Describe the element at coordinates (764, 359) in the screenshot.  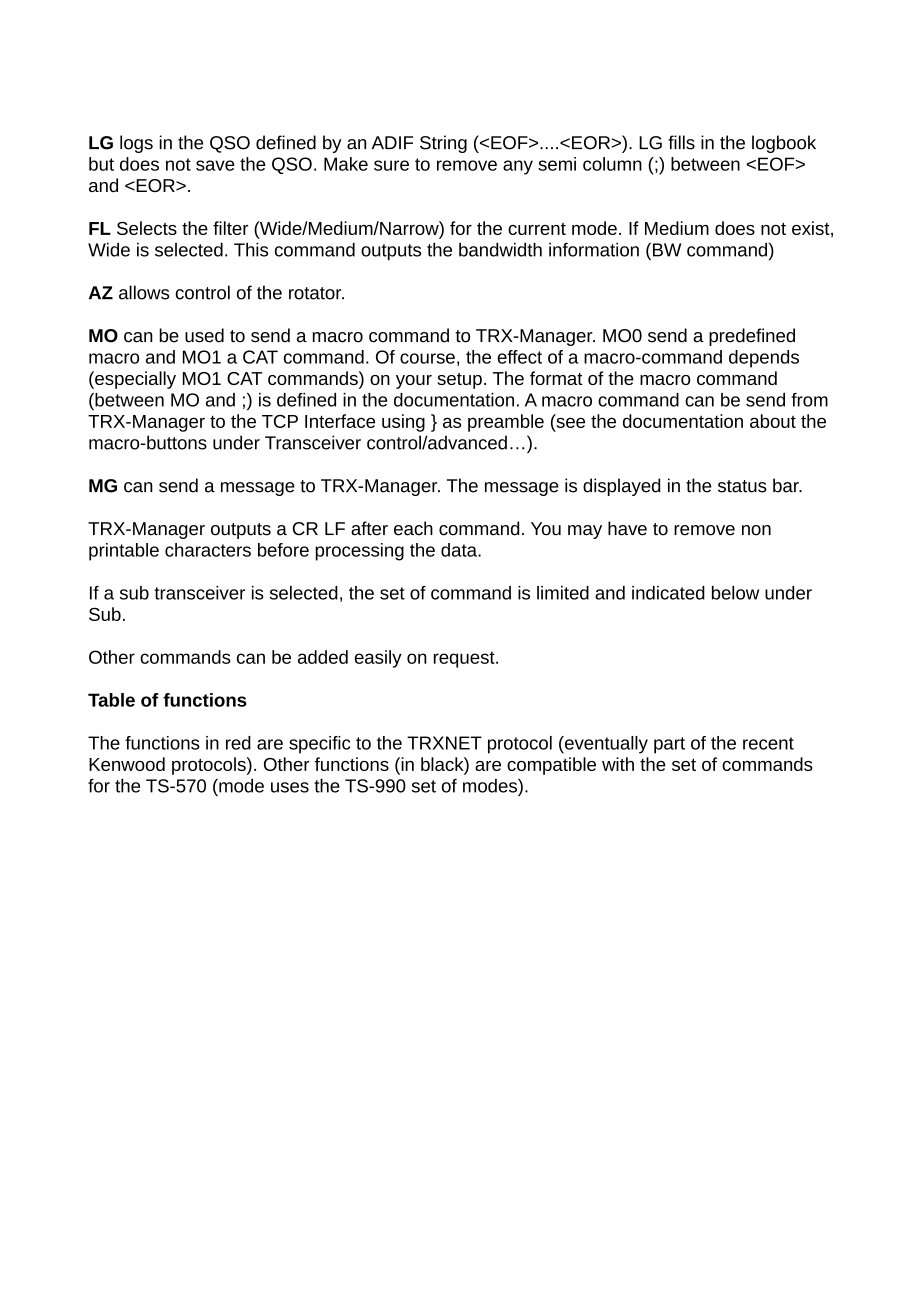
I see `depends` at that location.
